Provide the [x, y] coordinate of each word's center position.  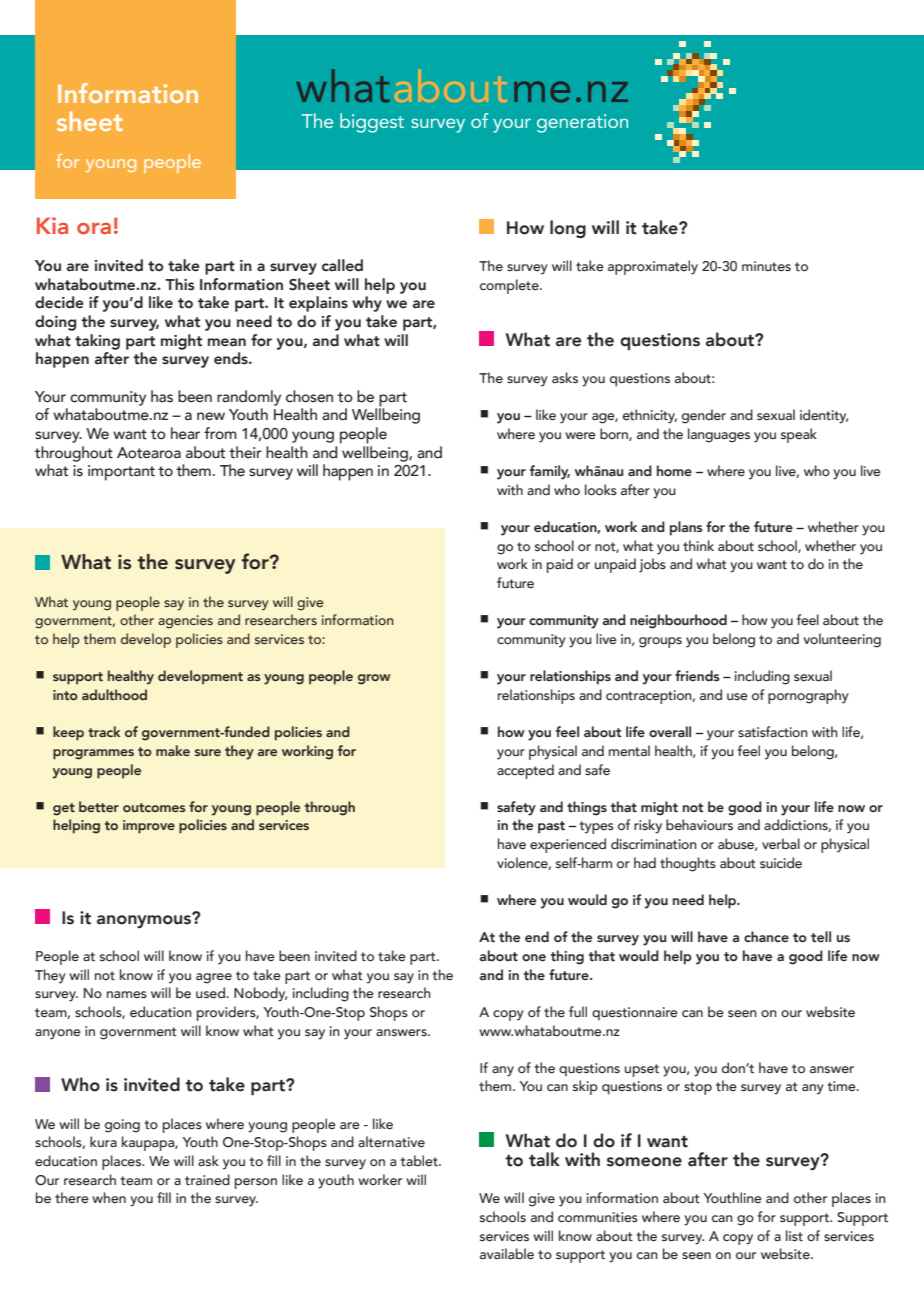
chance [766, 936]
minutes [766, 266]
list [794, 1235]
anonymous [145, 920]
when [109, 1197]
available [507, 1253]
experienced [568, 845]
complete [510, 286]
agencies [185, 622]
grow [374, 679]
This [180, 284]
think [698, 545]
